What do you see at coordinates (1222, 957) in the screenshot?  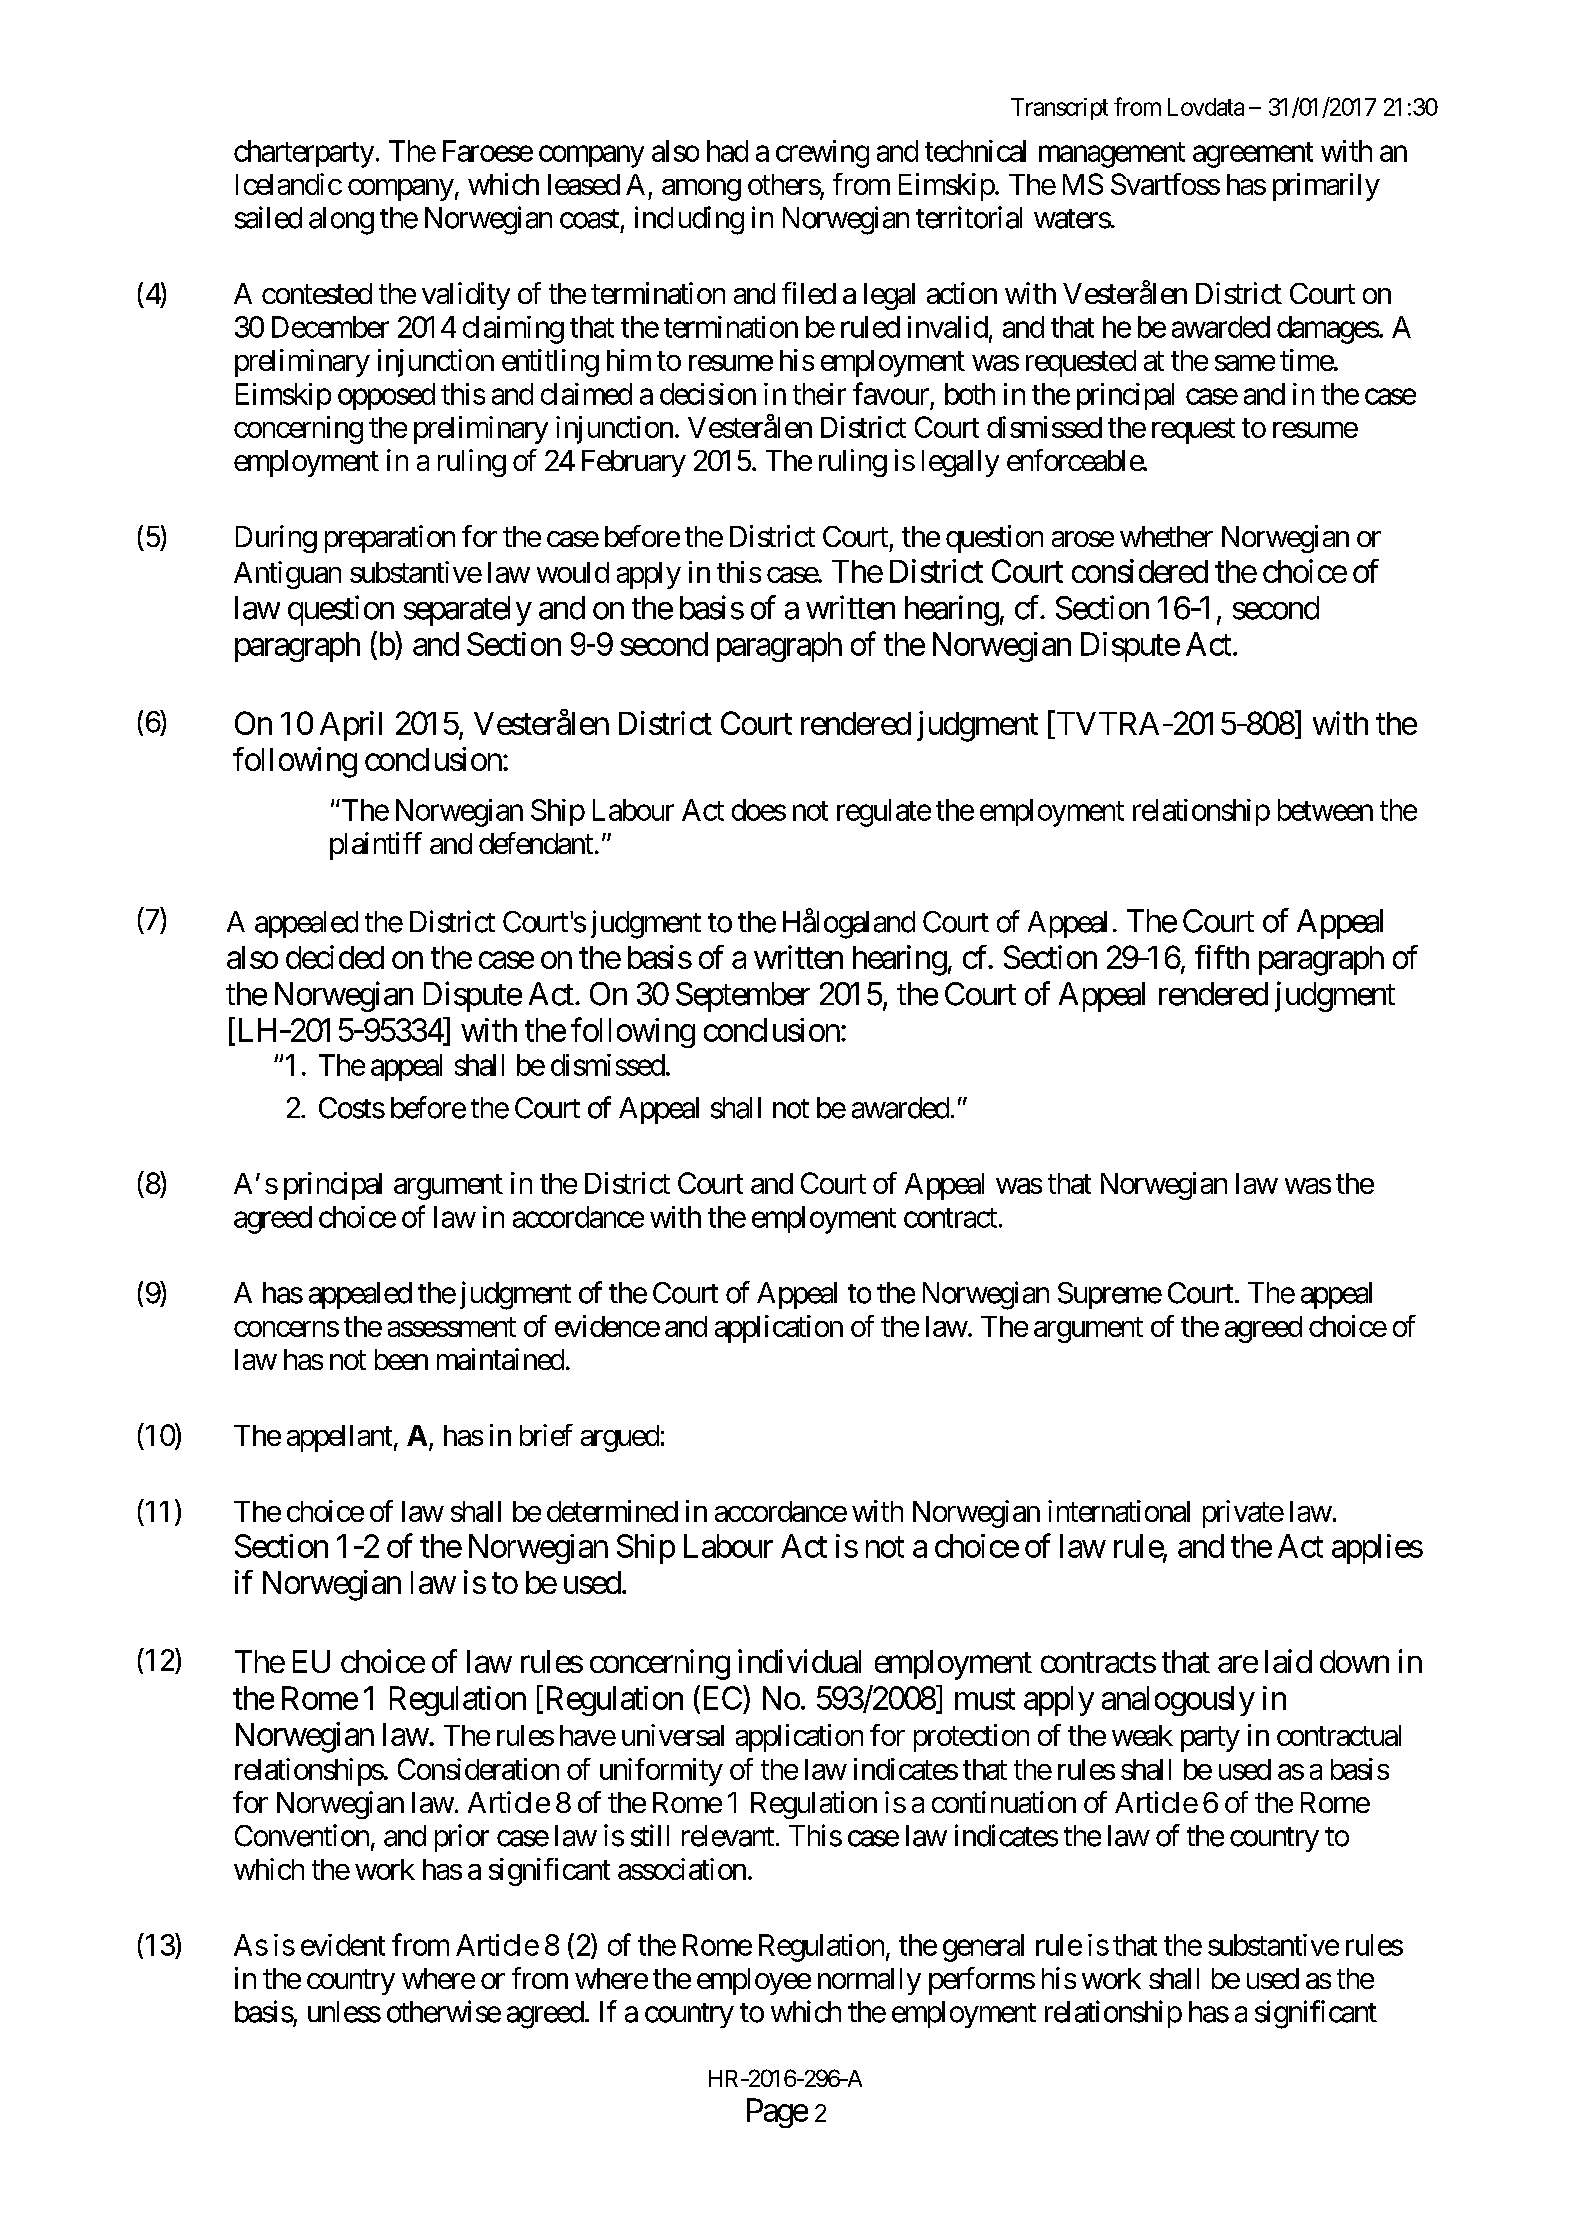 I see `fifth` at bounding box center [1222, 957].
